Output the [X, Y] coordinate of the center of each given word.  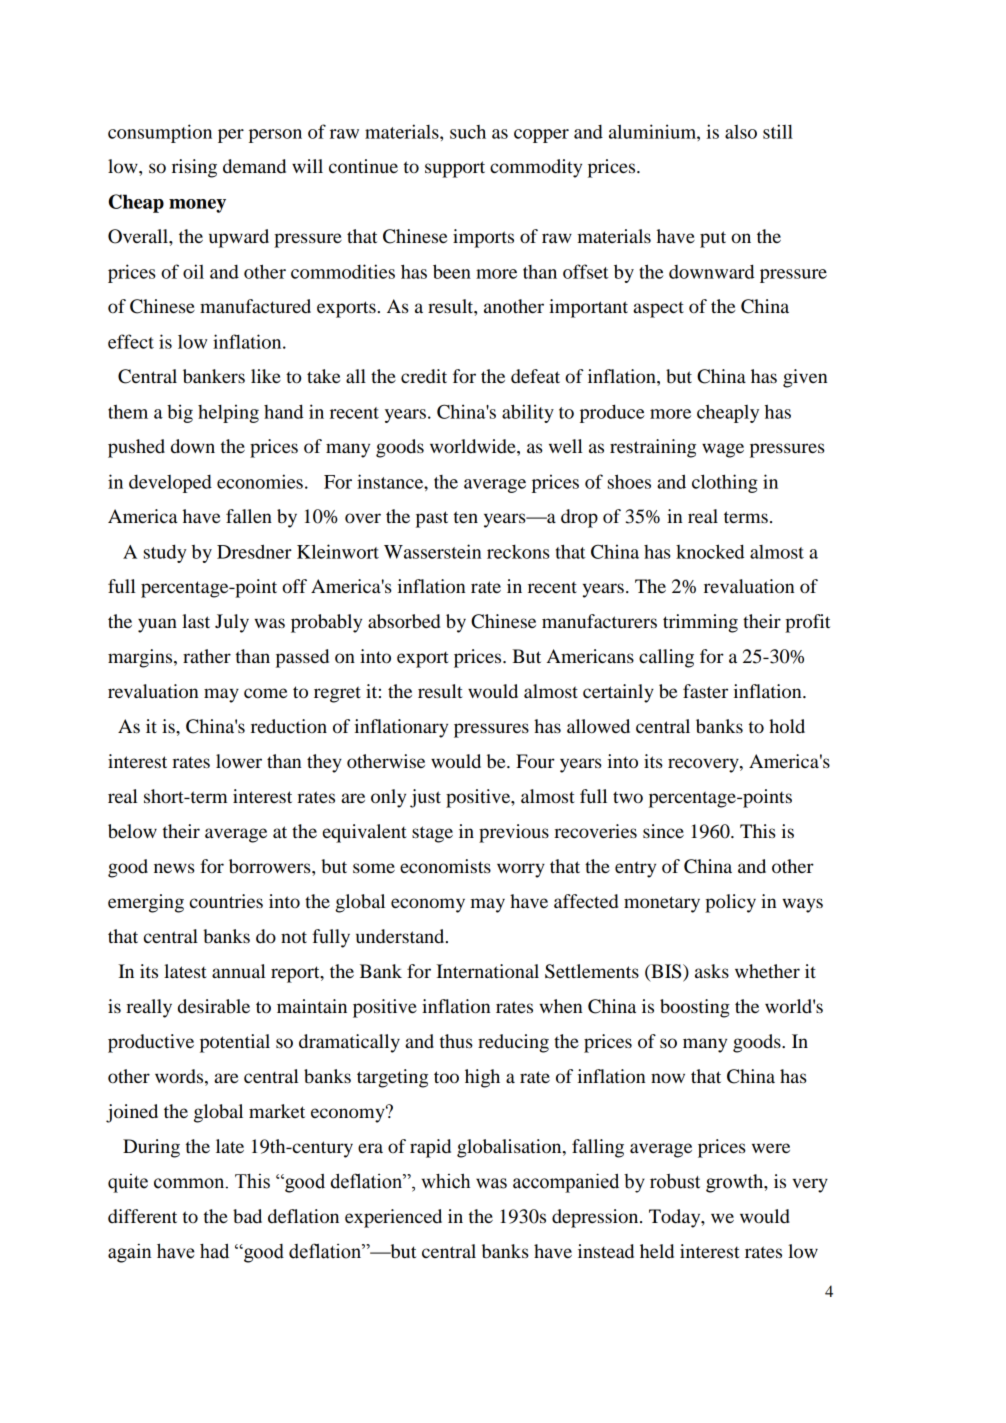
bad [247, 1216]
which [445, 1181]
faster [705, 691]
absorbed [404, 621]
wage [723, 450]
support [455, 169]
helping [228, 413]
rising [194, 168]
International [487, 971]
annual [239, 971]
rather [207, 656]
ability [528, 413]
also [741, 132]
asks [712, 971]
